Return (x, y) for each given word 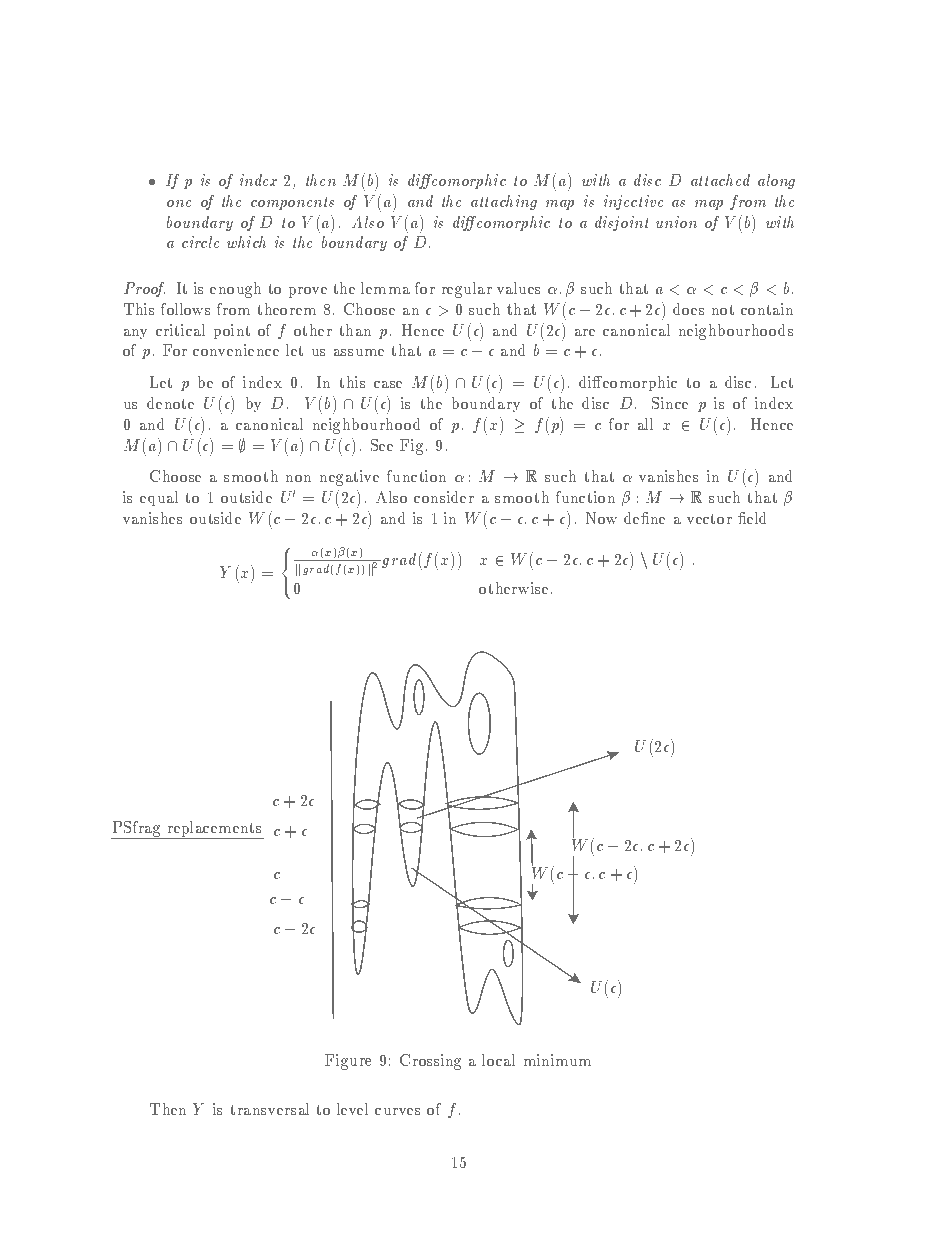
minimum (557, 1060)
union (676, 222)
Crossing (430, 1062)
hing (520, 202)
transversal (269, 1109)
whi (239, 242)
